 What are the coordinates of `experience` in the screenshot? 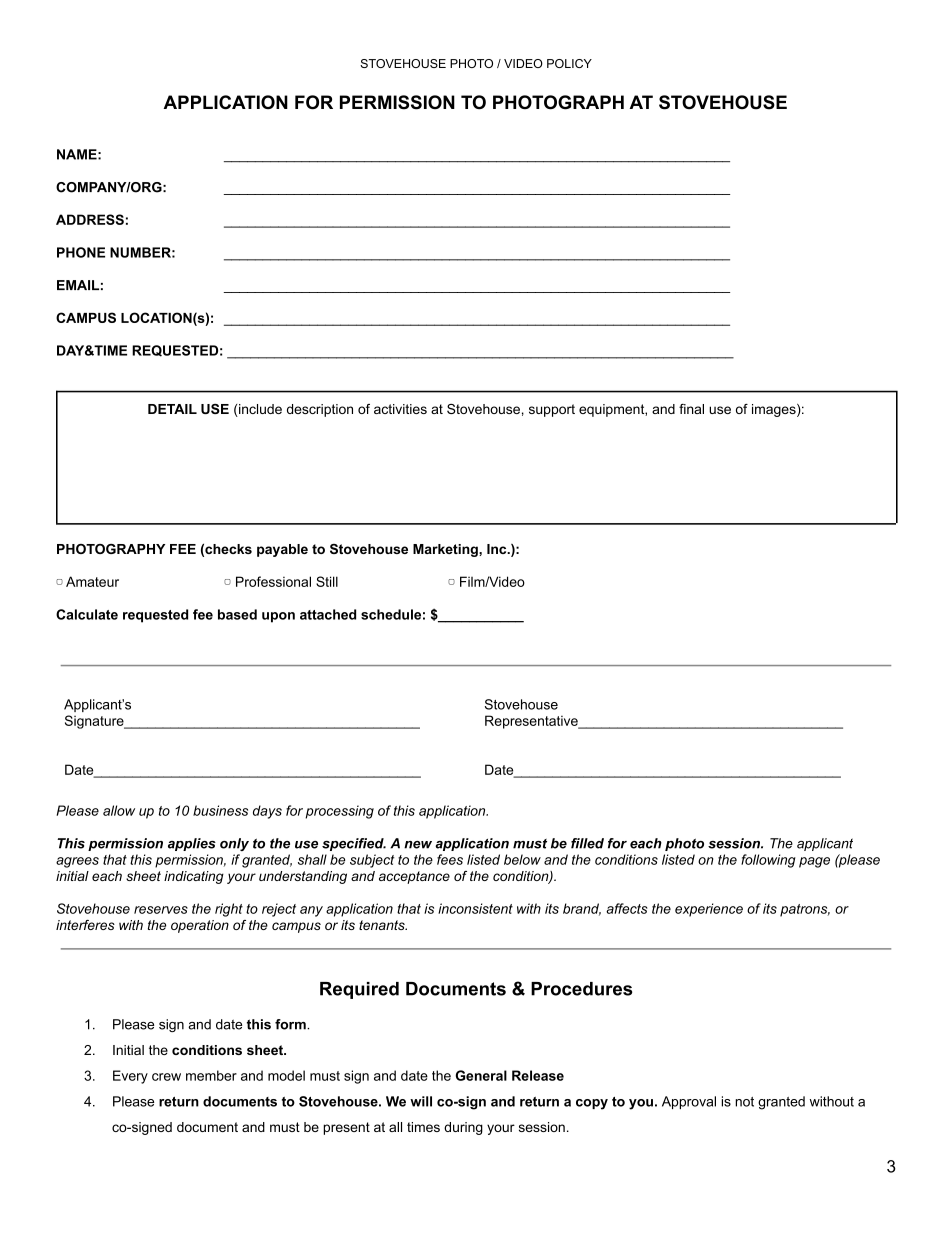 It's located at (709, 910).
